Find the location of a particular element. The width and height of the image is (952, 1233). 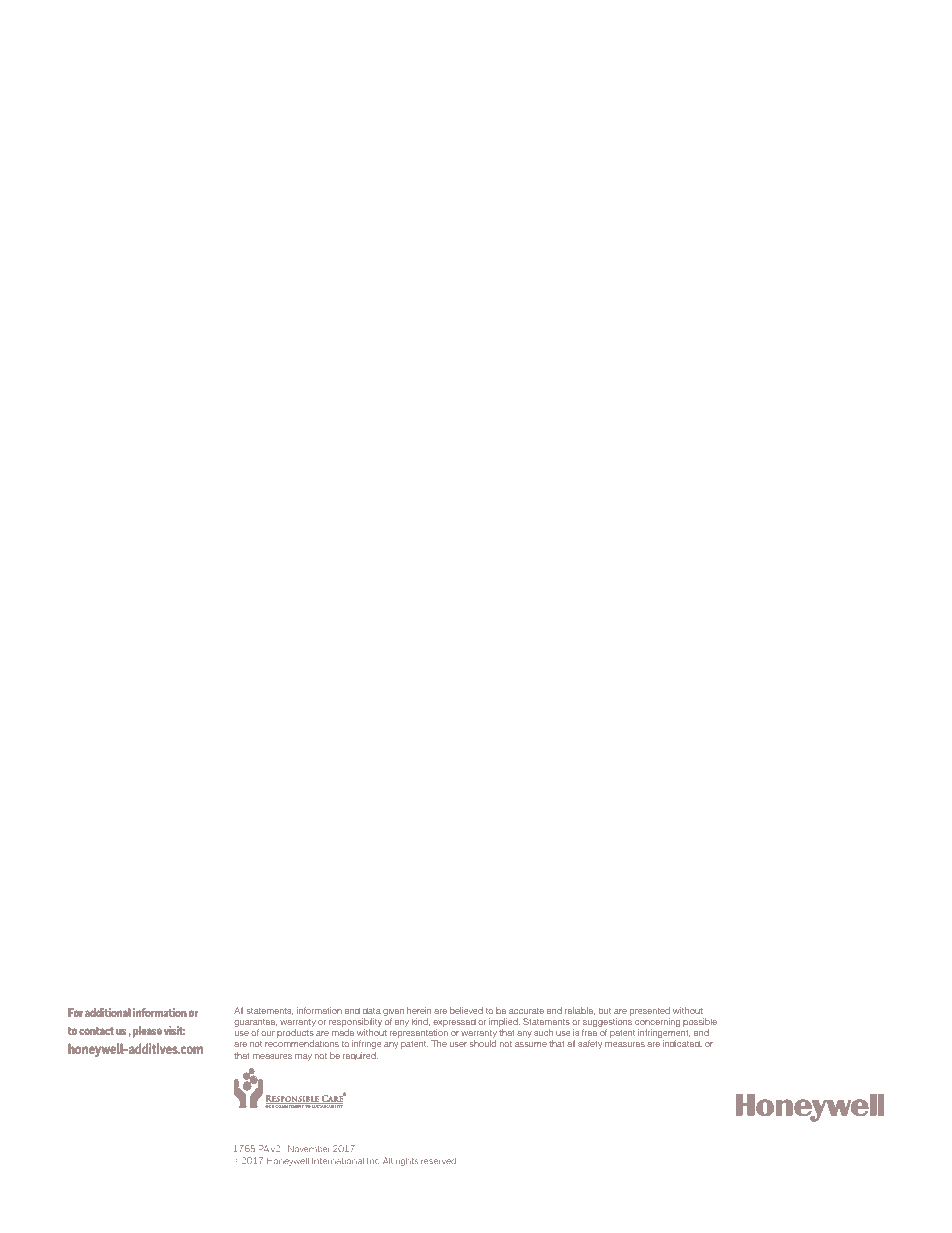

may is located at coordinates (303, 1057).
